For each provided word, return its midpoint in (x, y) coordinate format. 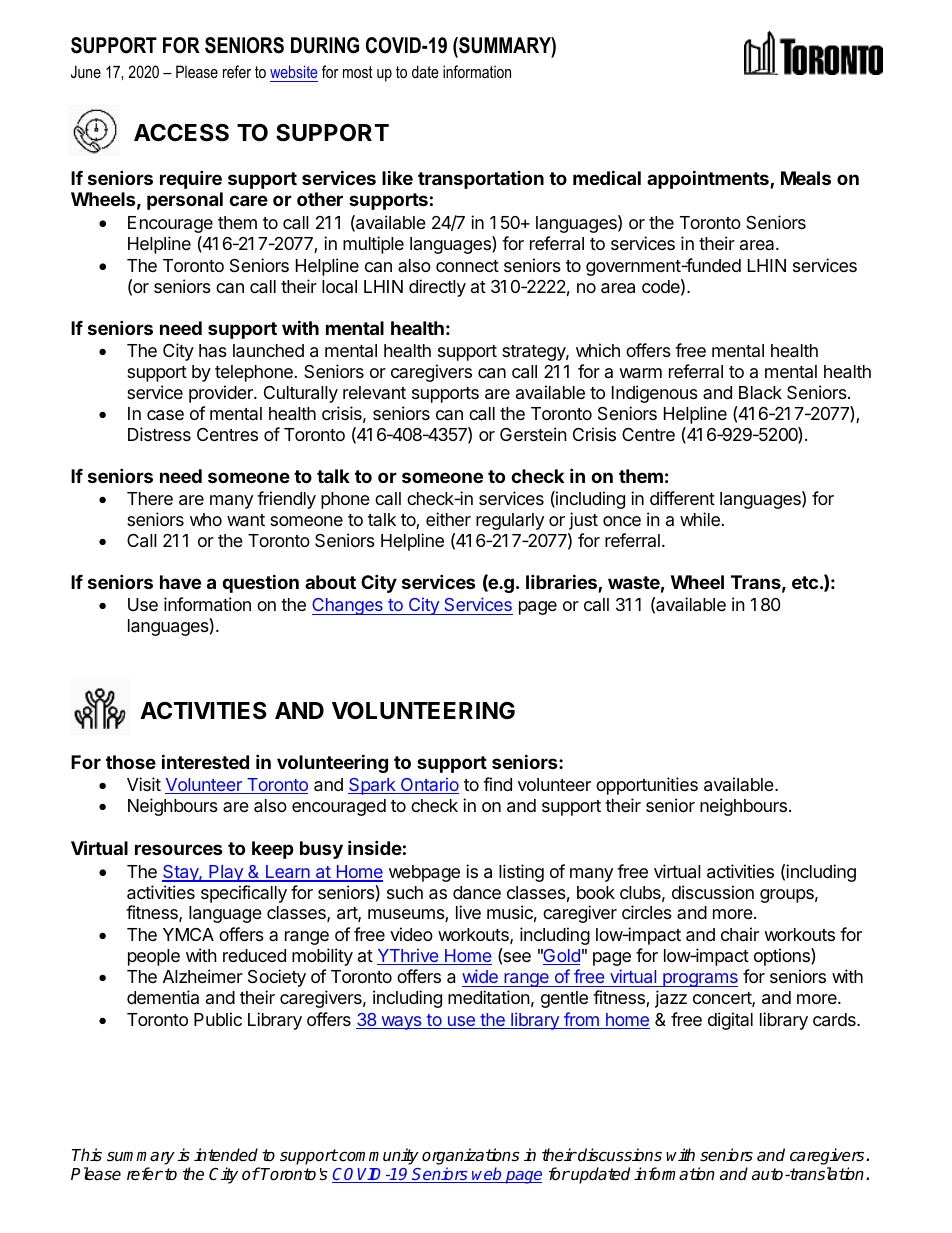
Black (760, 393)
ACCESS (181, 133)
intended (226, 1155)
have (180, 582)
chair (740, 934)
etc (805, 582)
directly (437, 288)
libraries (562, 583)
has (213, 350)
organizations (471, 1156)
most (358, 72)
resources (179, 849)
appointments (709, 179)
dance (477, 893)
